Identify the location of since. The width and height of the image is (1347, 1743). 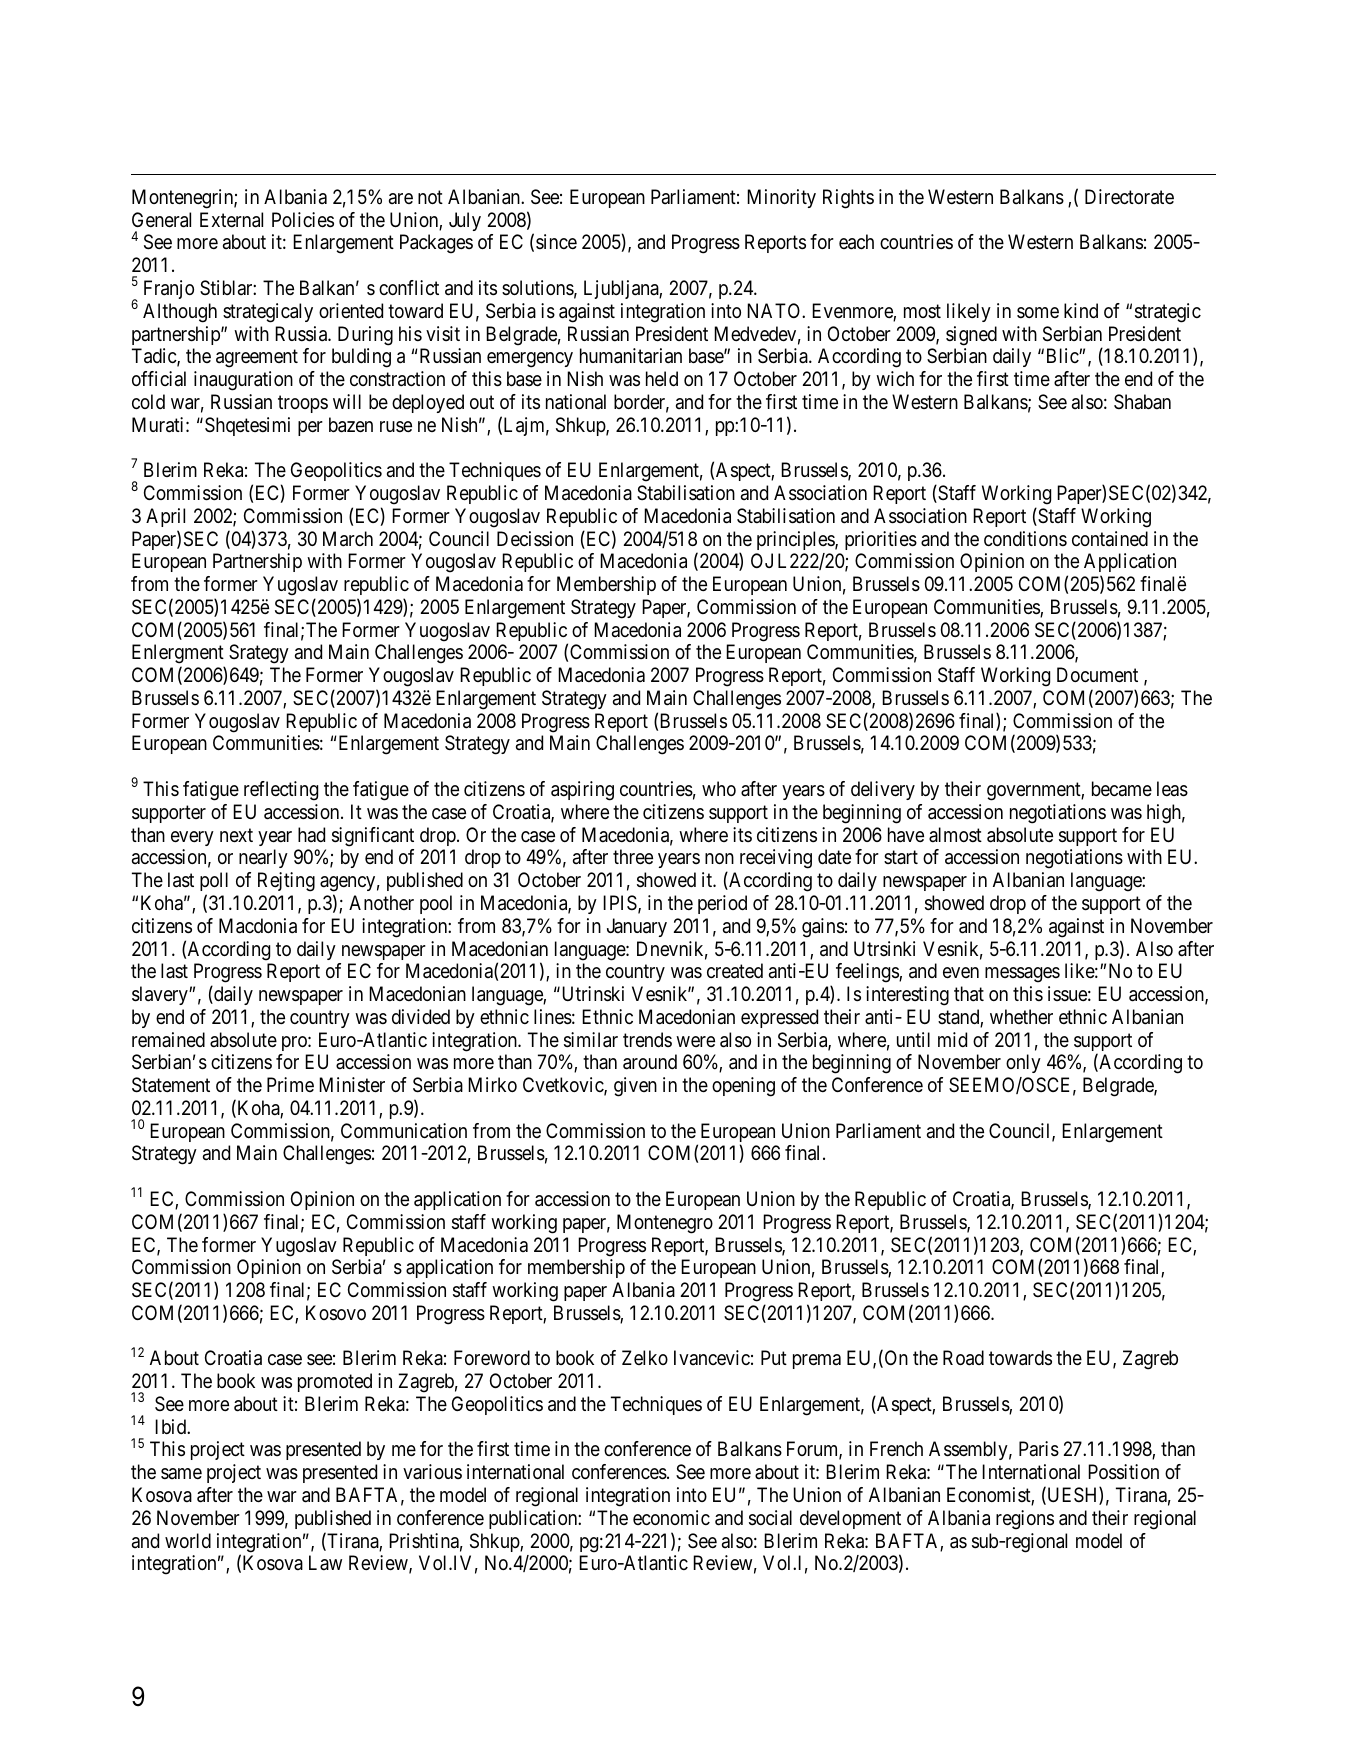
(556, 241).
